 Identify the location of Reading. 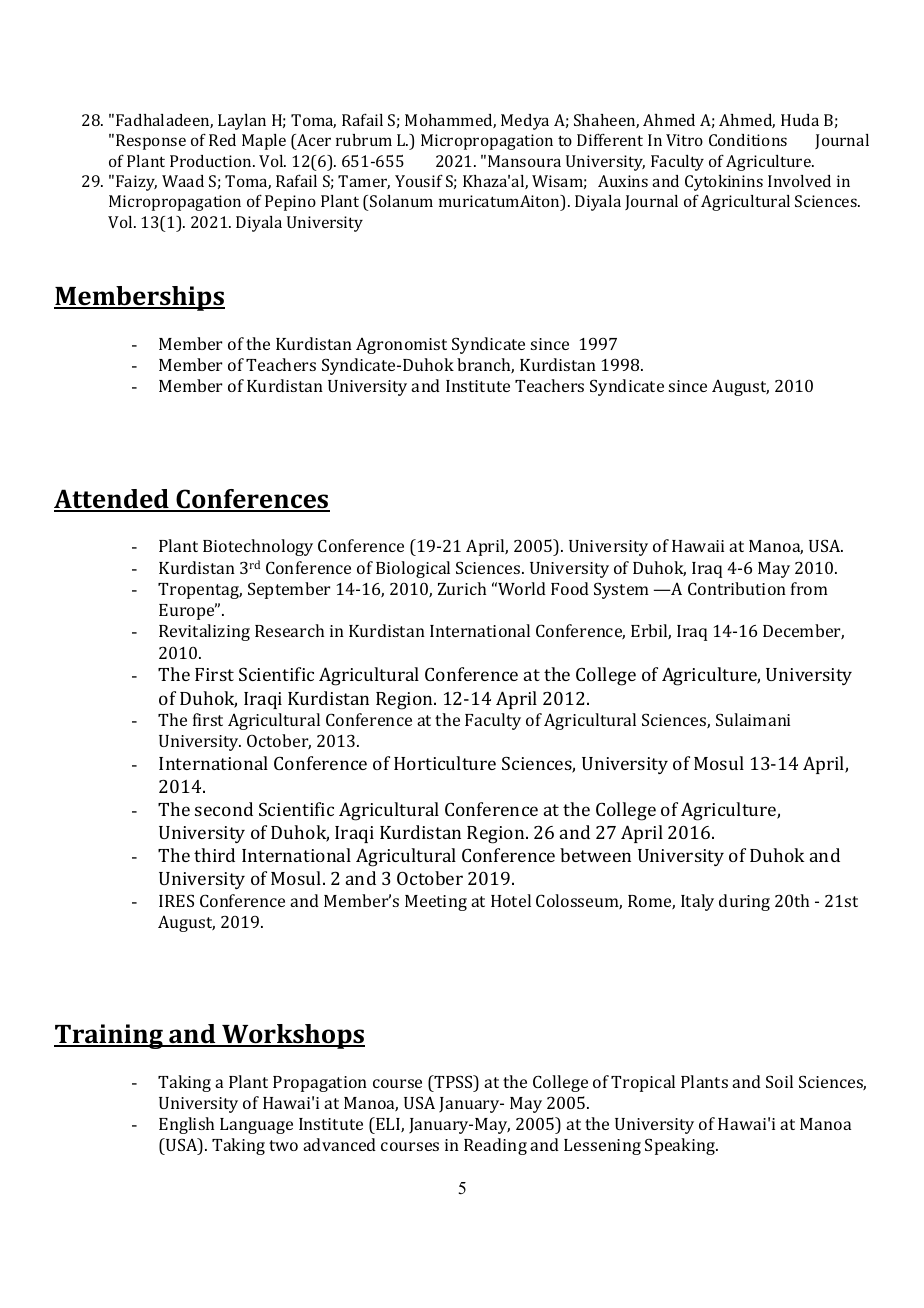
(495, 1146).
